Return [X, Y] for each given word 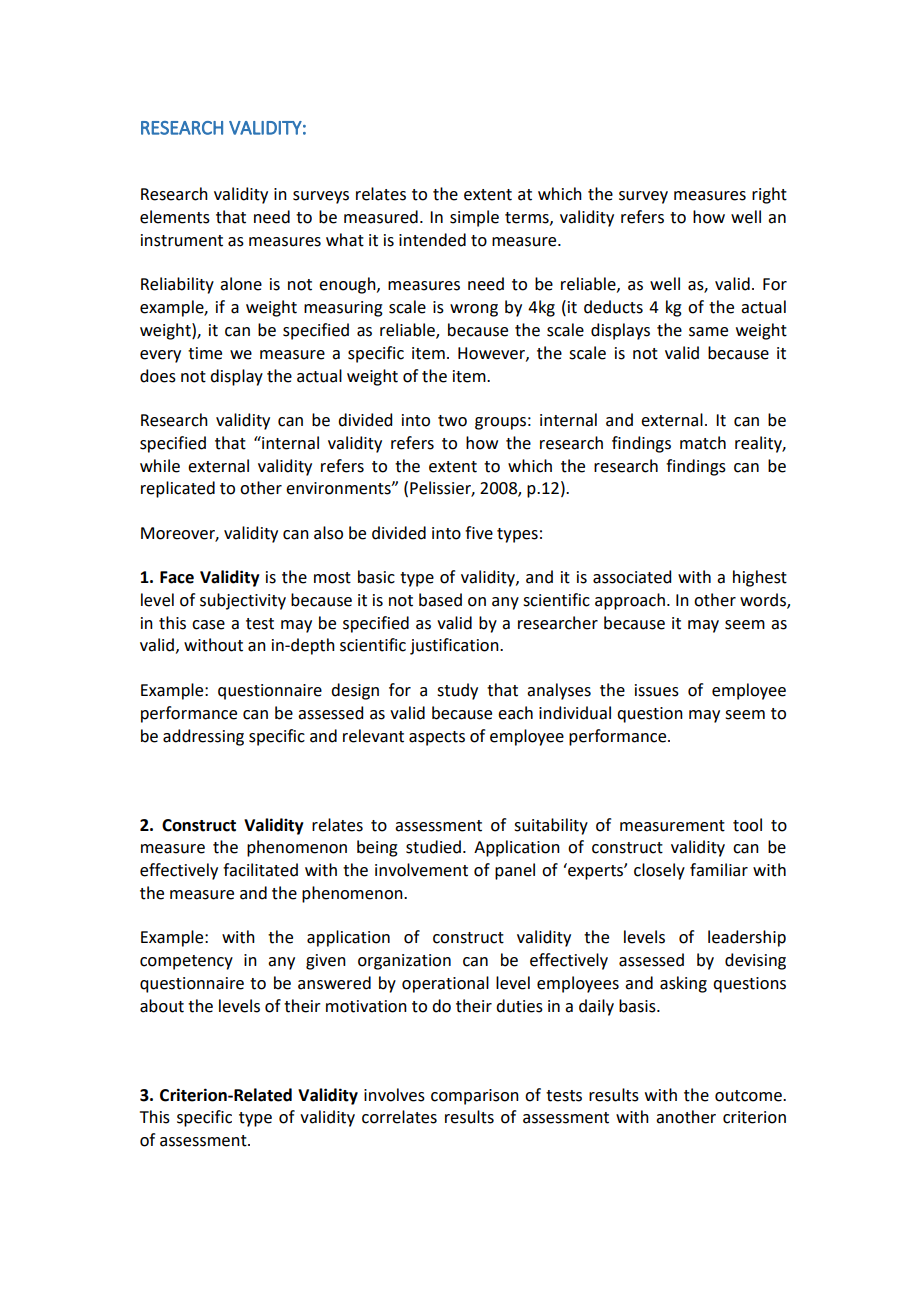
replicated [178, 489]
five [479, 533]
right [769, 195]
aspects [437, 738]
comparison [475, 1097]
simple [474, 218]
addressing [203, 737]
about [162, 1006]
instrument [182, 240]
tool [747, 825]
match [703, 443]
